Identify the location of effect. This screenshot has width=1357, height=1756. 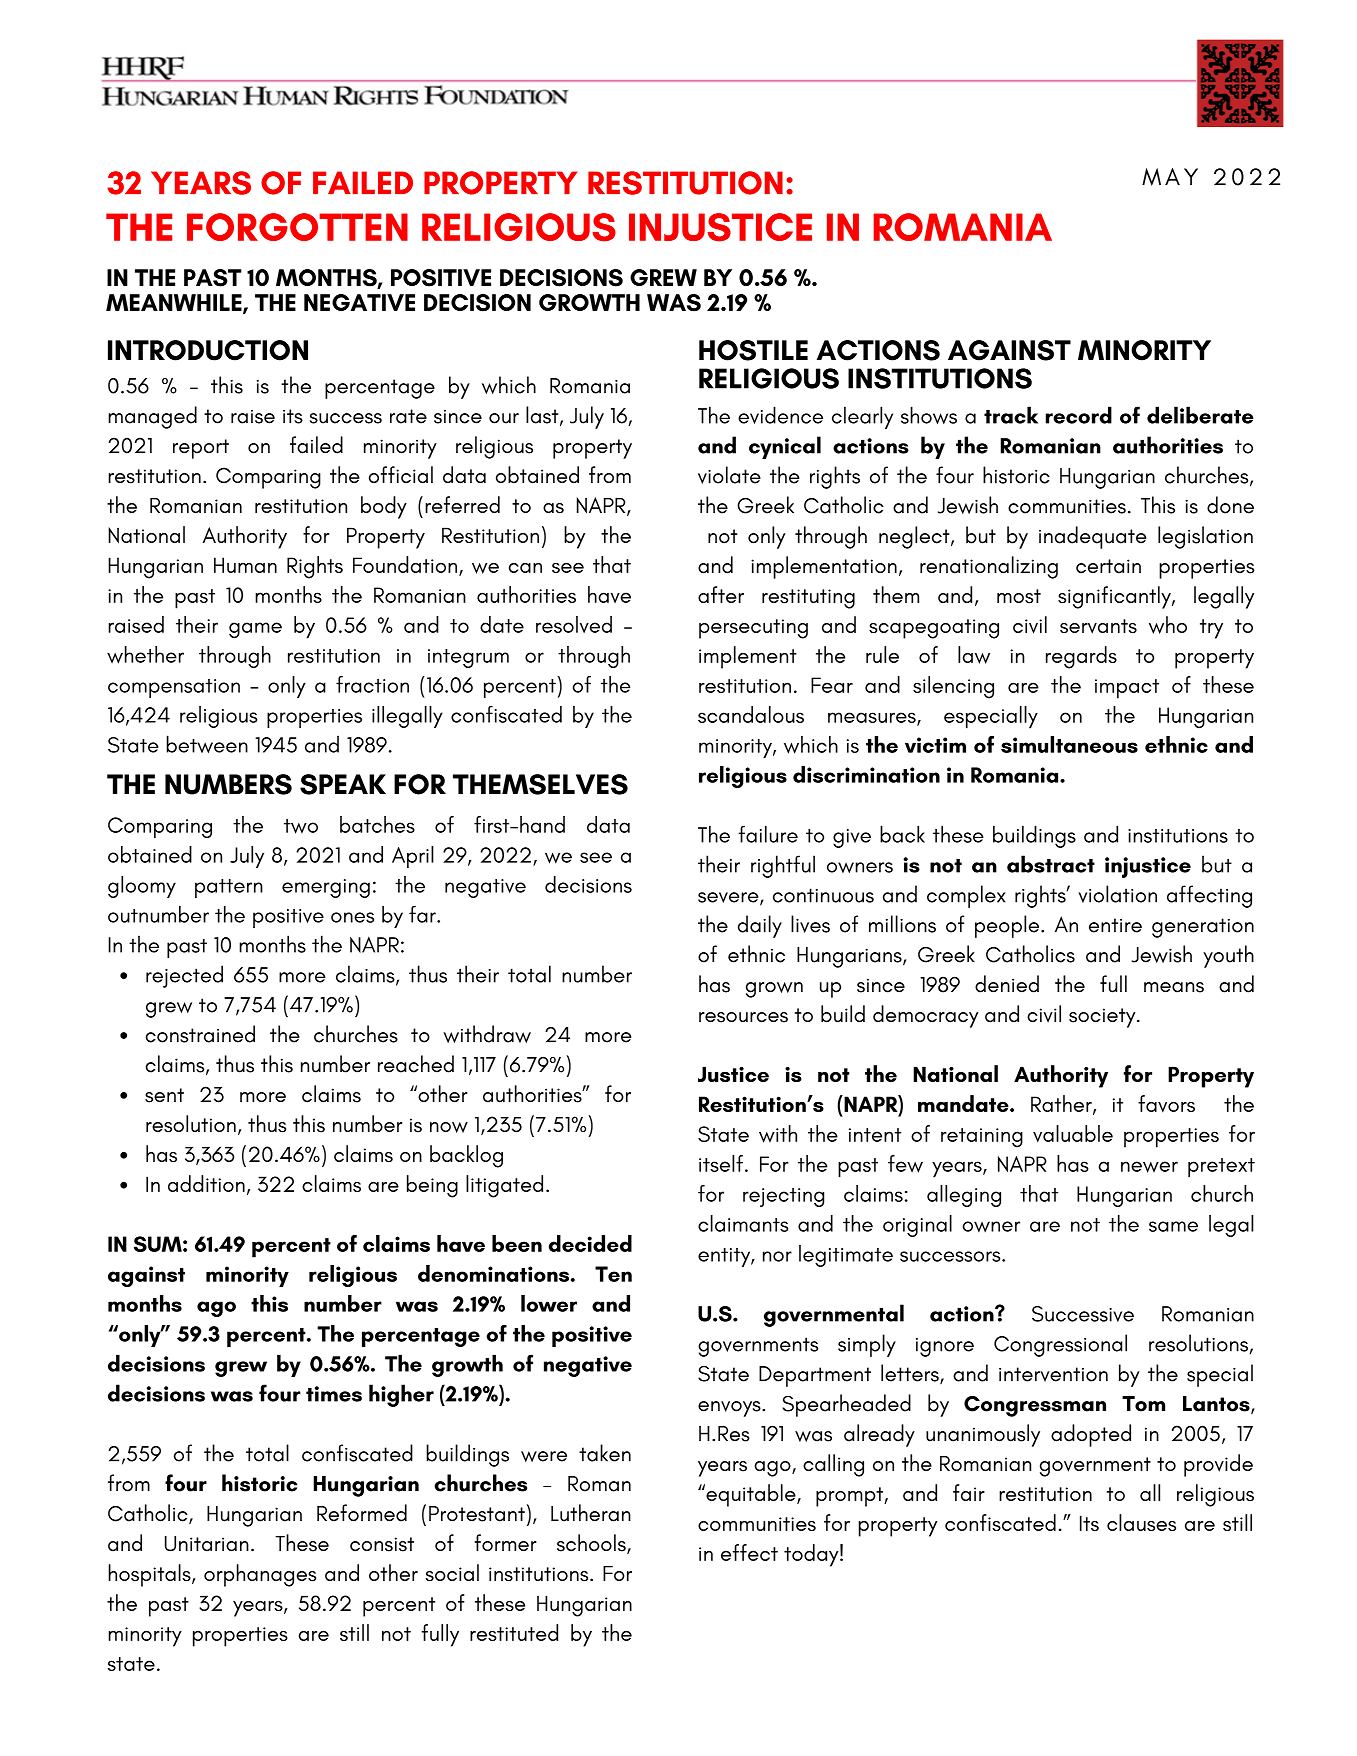
(749, 1552).
